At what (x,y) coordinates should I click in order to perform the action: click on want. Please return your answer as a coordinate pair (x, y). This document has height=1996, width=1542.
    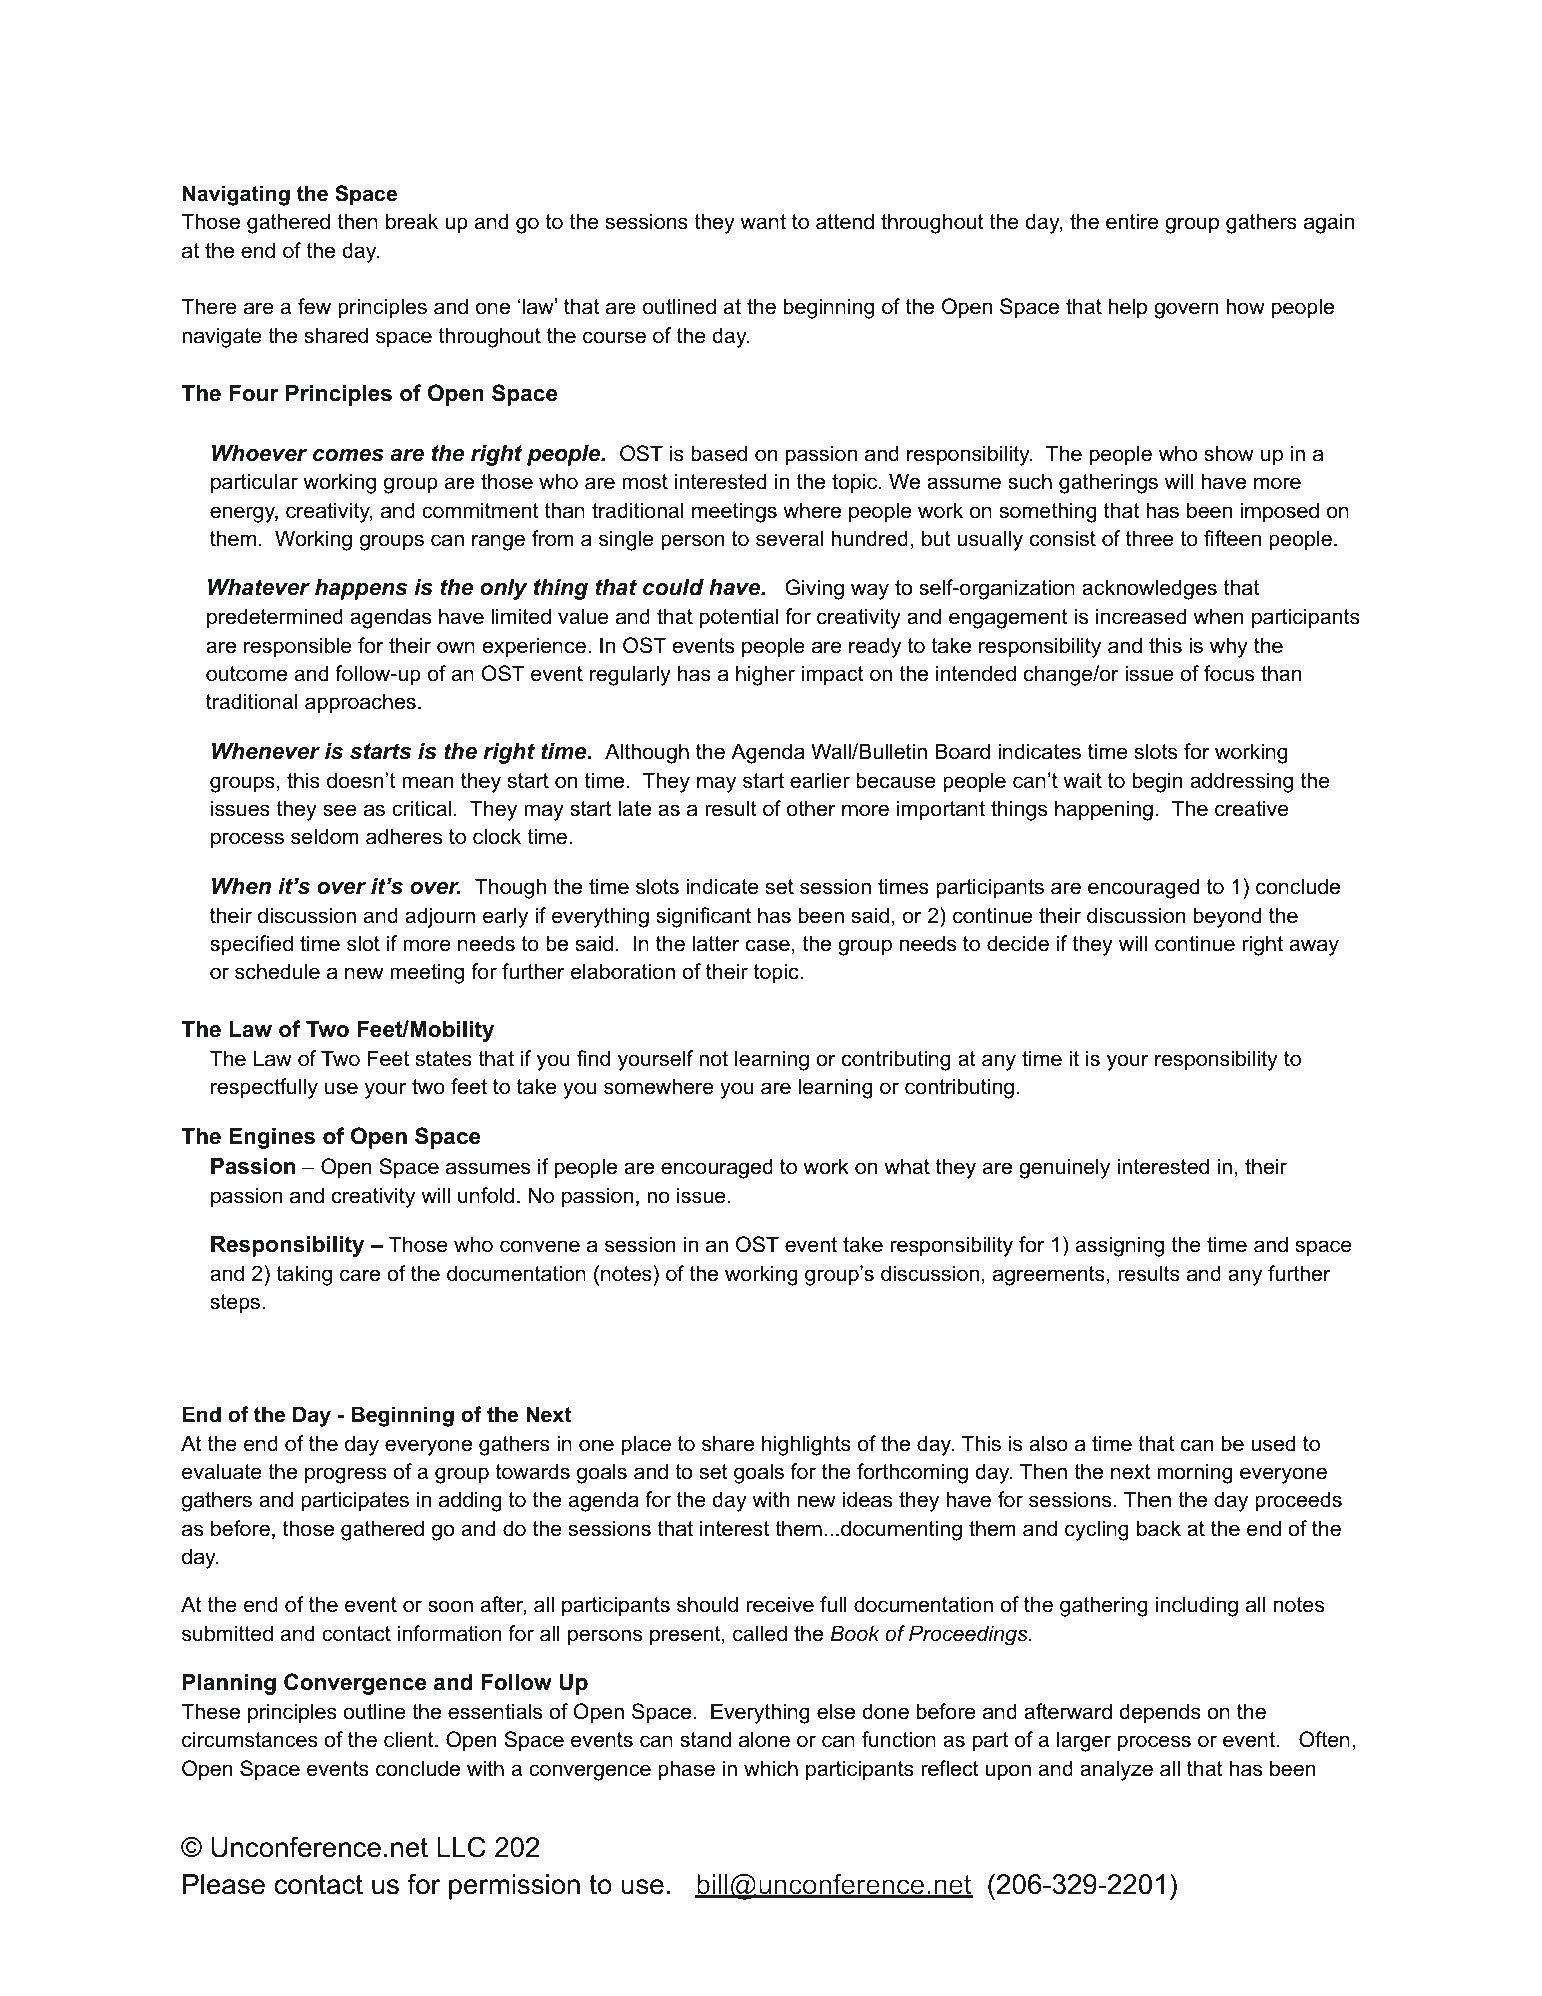
    Looking at the image, I should click on (763, 222).
